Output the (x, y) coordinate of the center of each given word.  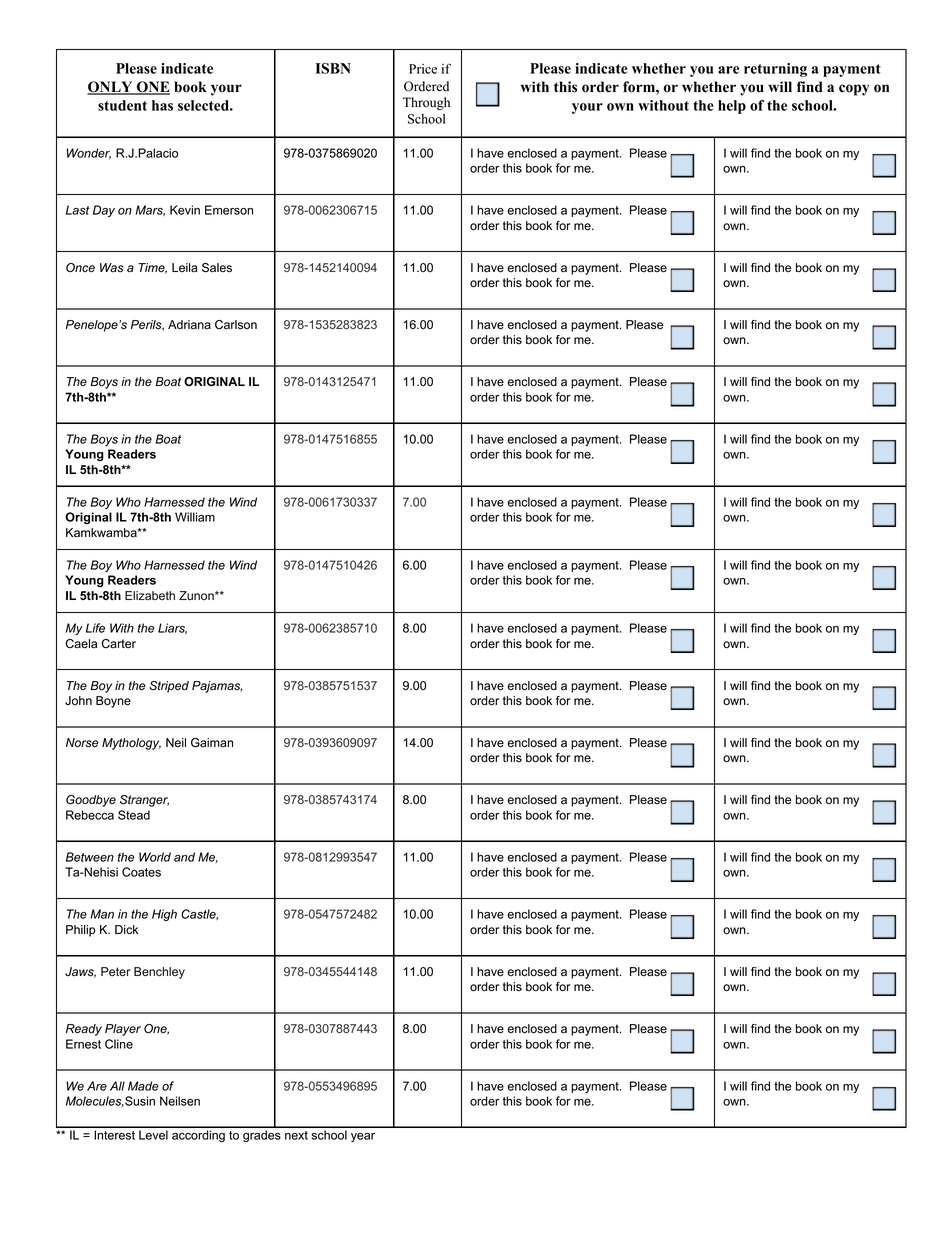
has (162, 105)
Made (143, 1086)
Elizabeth (150, 596)
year (363, 1137)
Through (426, 103)
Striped (169, 687)
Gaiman (212, 743)
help (732, 107)
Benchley (159, 973)
